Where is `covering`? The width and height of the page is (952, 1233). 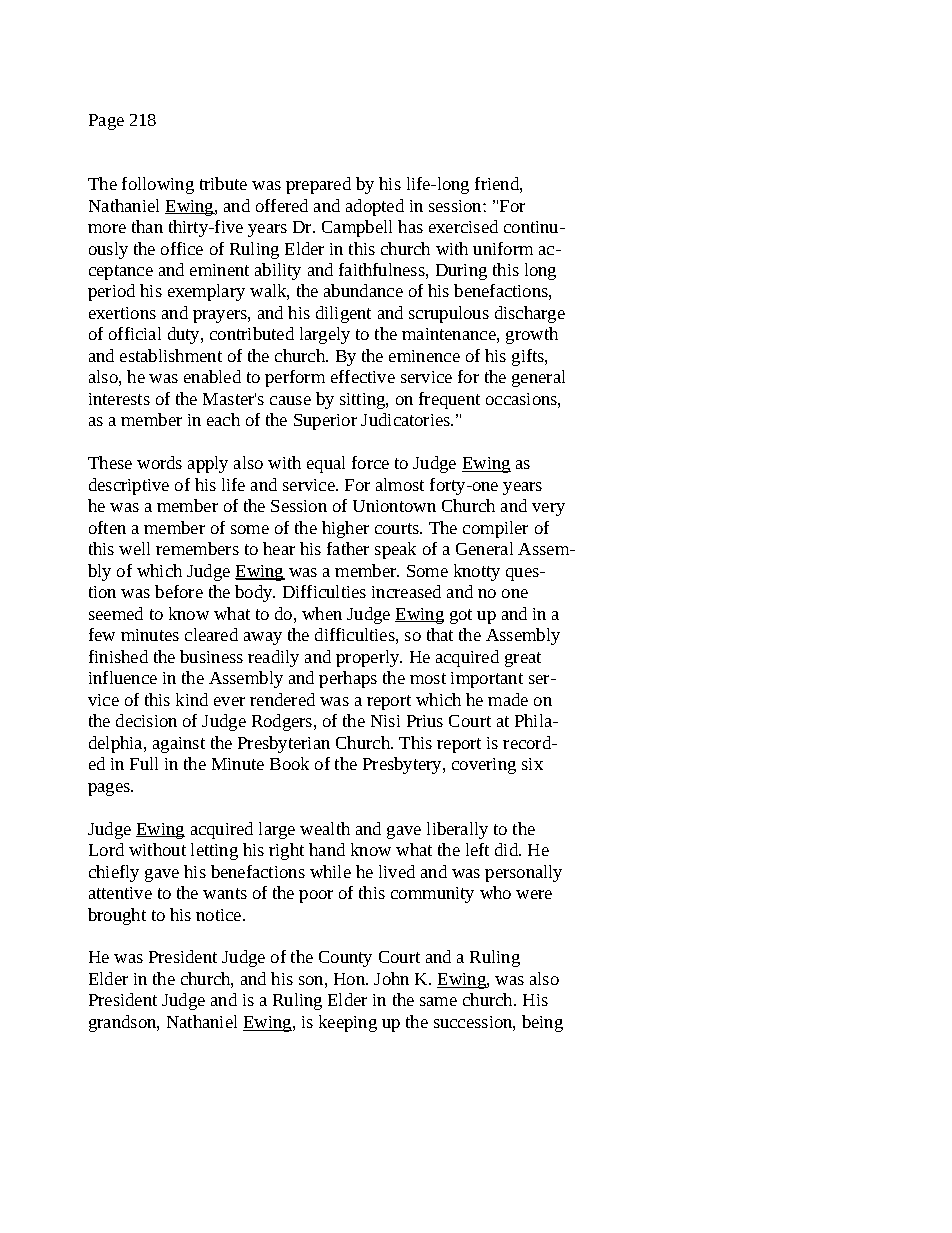
covering is located at coordinates (484, 766).
